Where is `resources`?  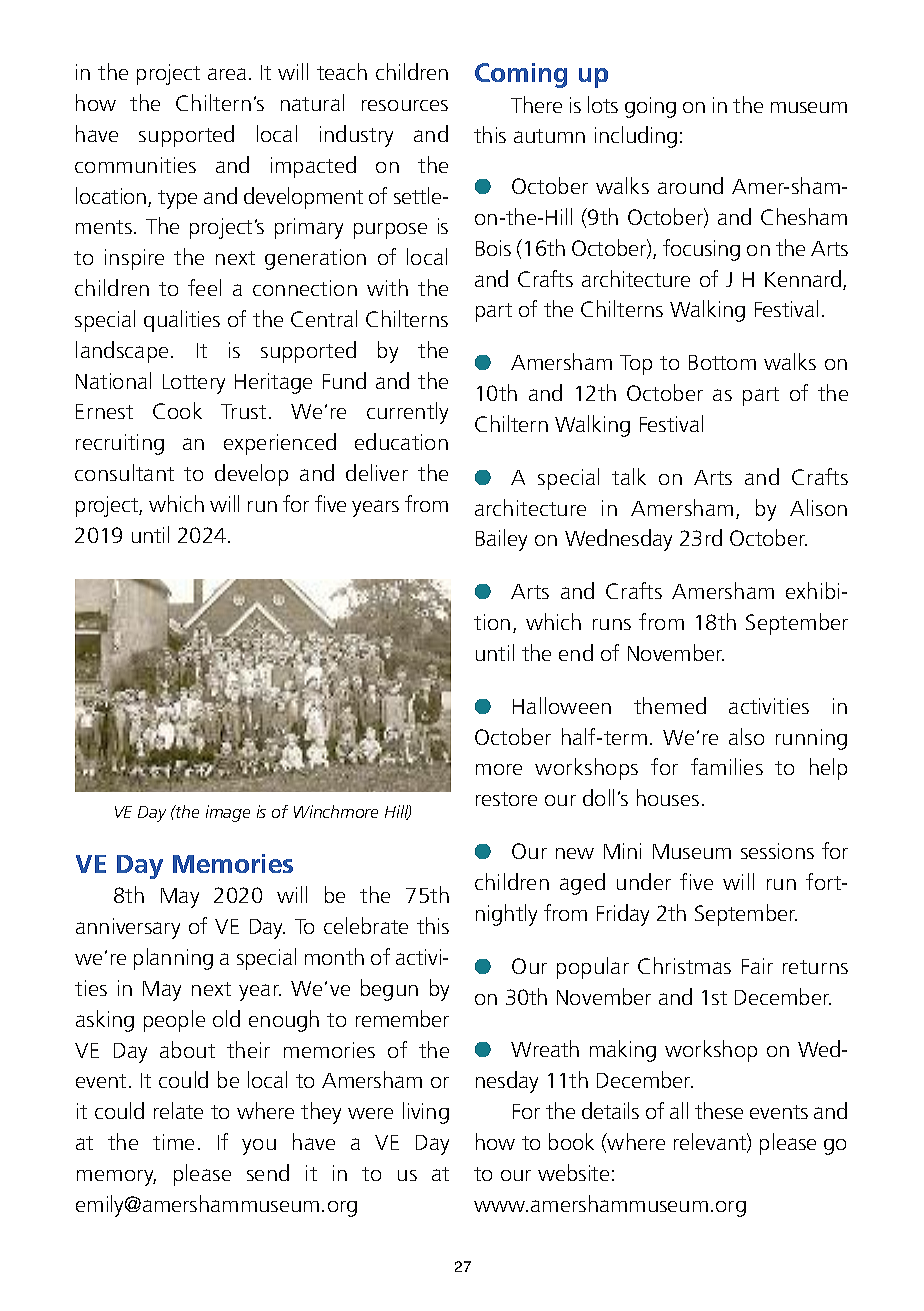
resources is located at coordinates (405, 105).
